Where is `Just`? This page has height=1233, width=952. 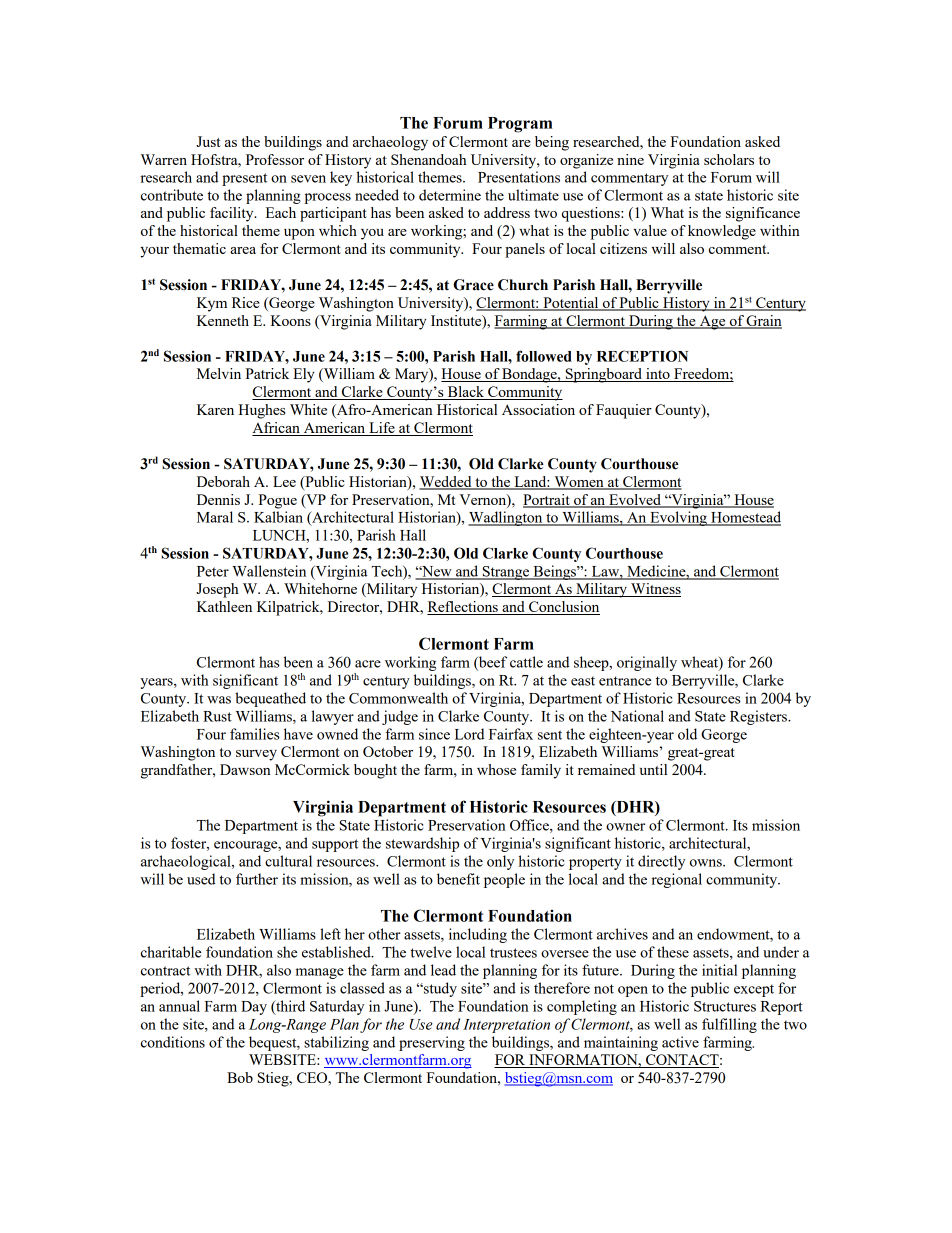
Just is located at coordinates (208, 141).
